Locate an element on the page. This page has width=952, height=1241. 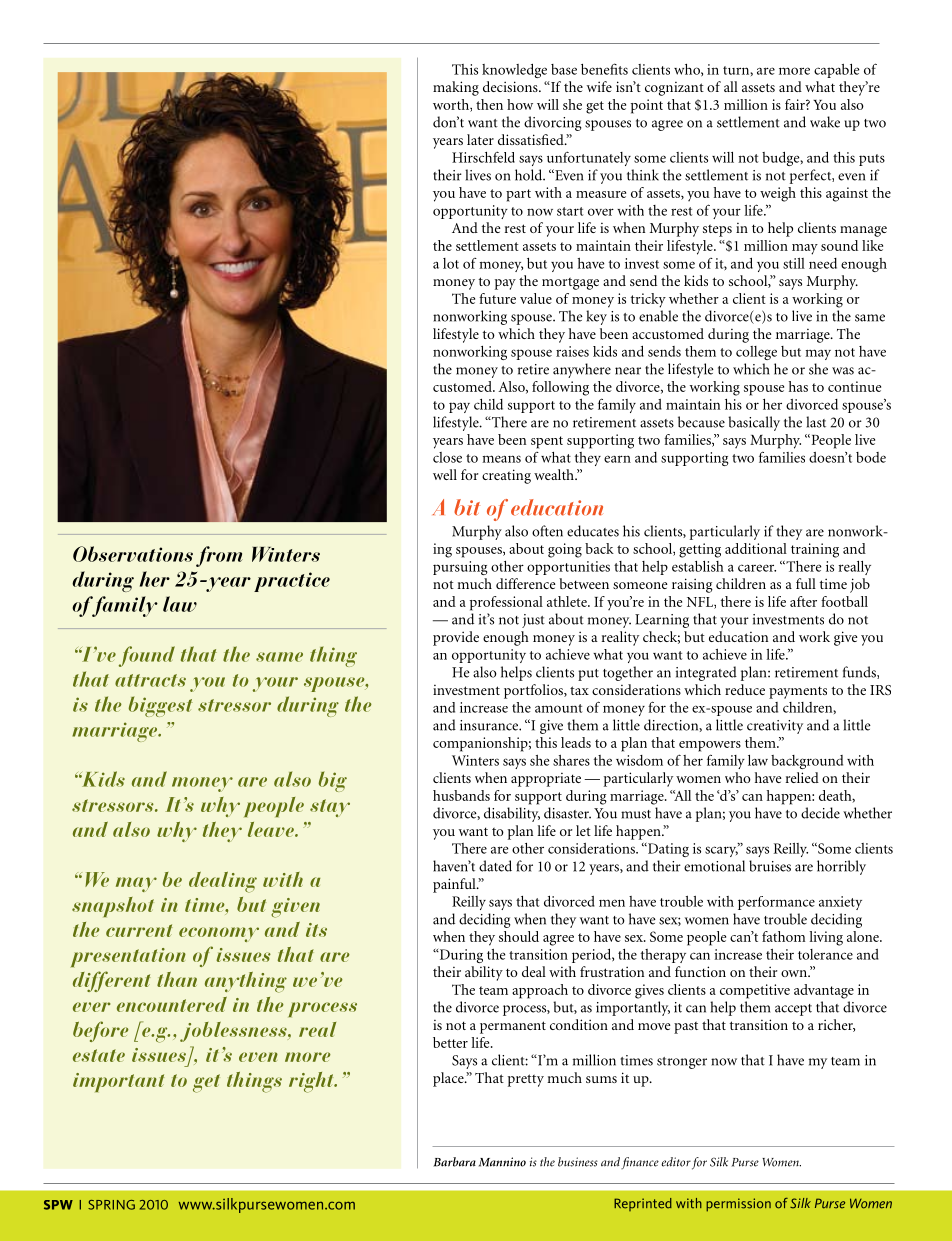
found is located at coordinates (147, 656).
